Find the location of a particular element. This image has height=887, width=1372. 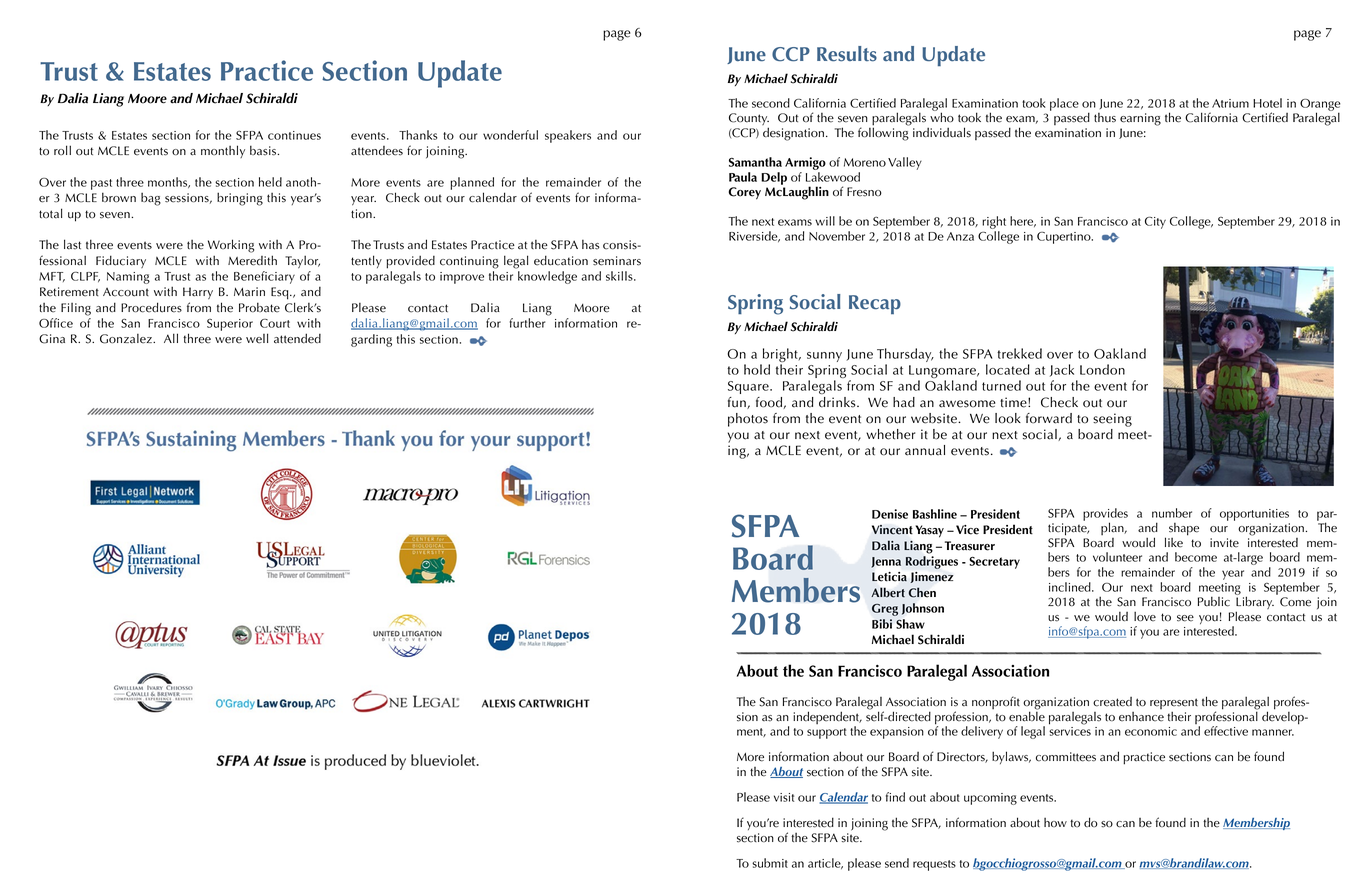

continues is located at coordinates (294, 135).
